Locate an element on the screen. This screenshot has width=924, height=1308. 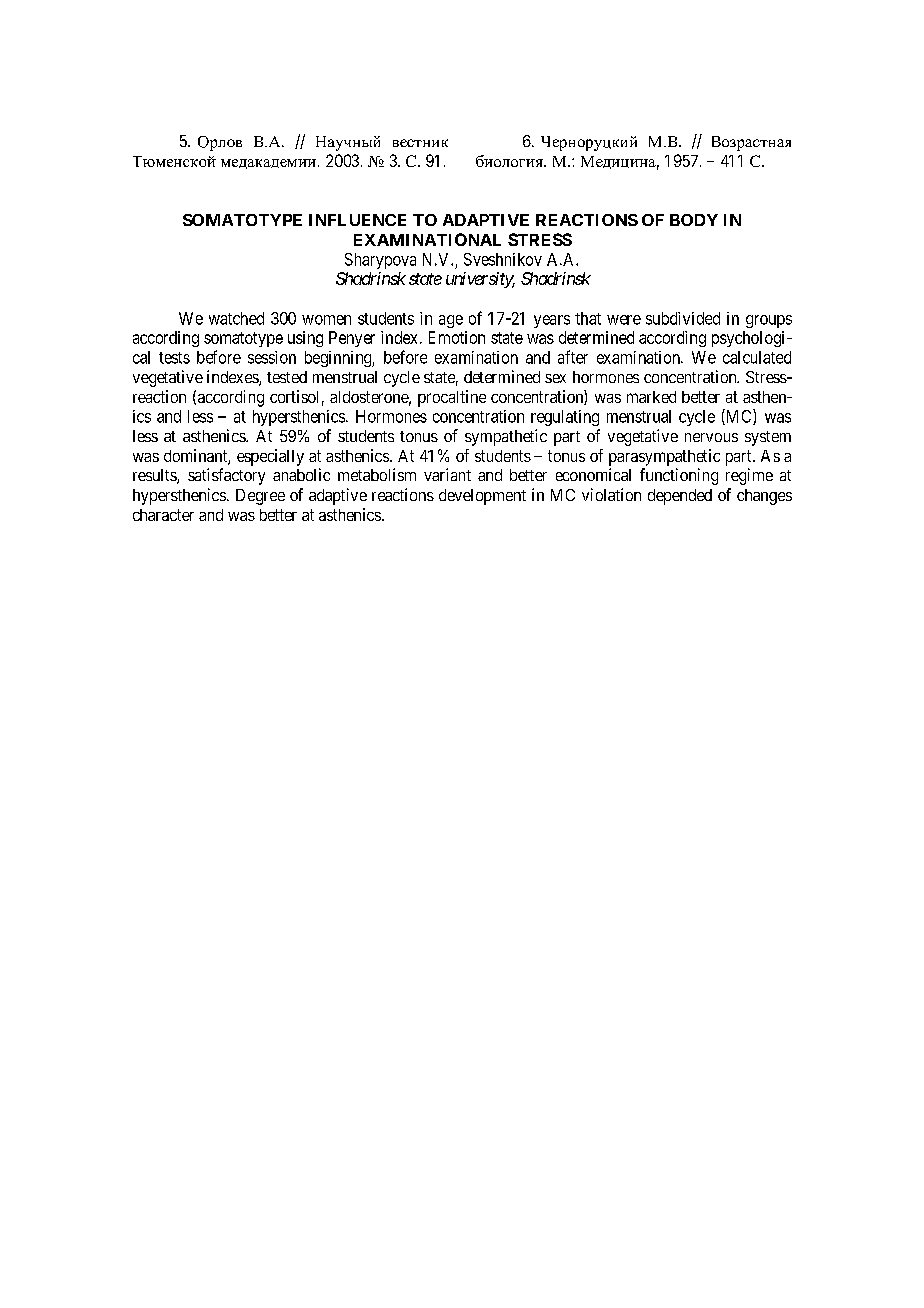
subdivided is located at coordinates (683, 318).
